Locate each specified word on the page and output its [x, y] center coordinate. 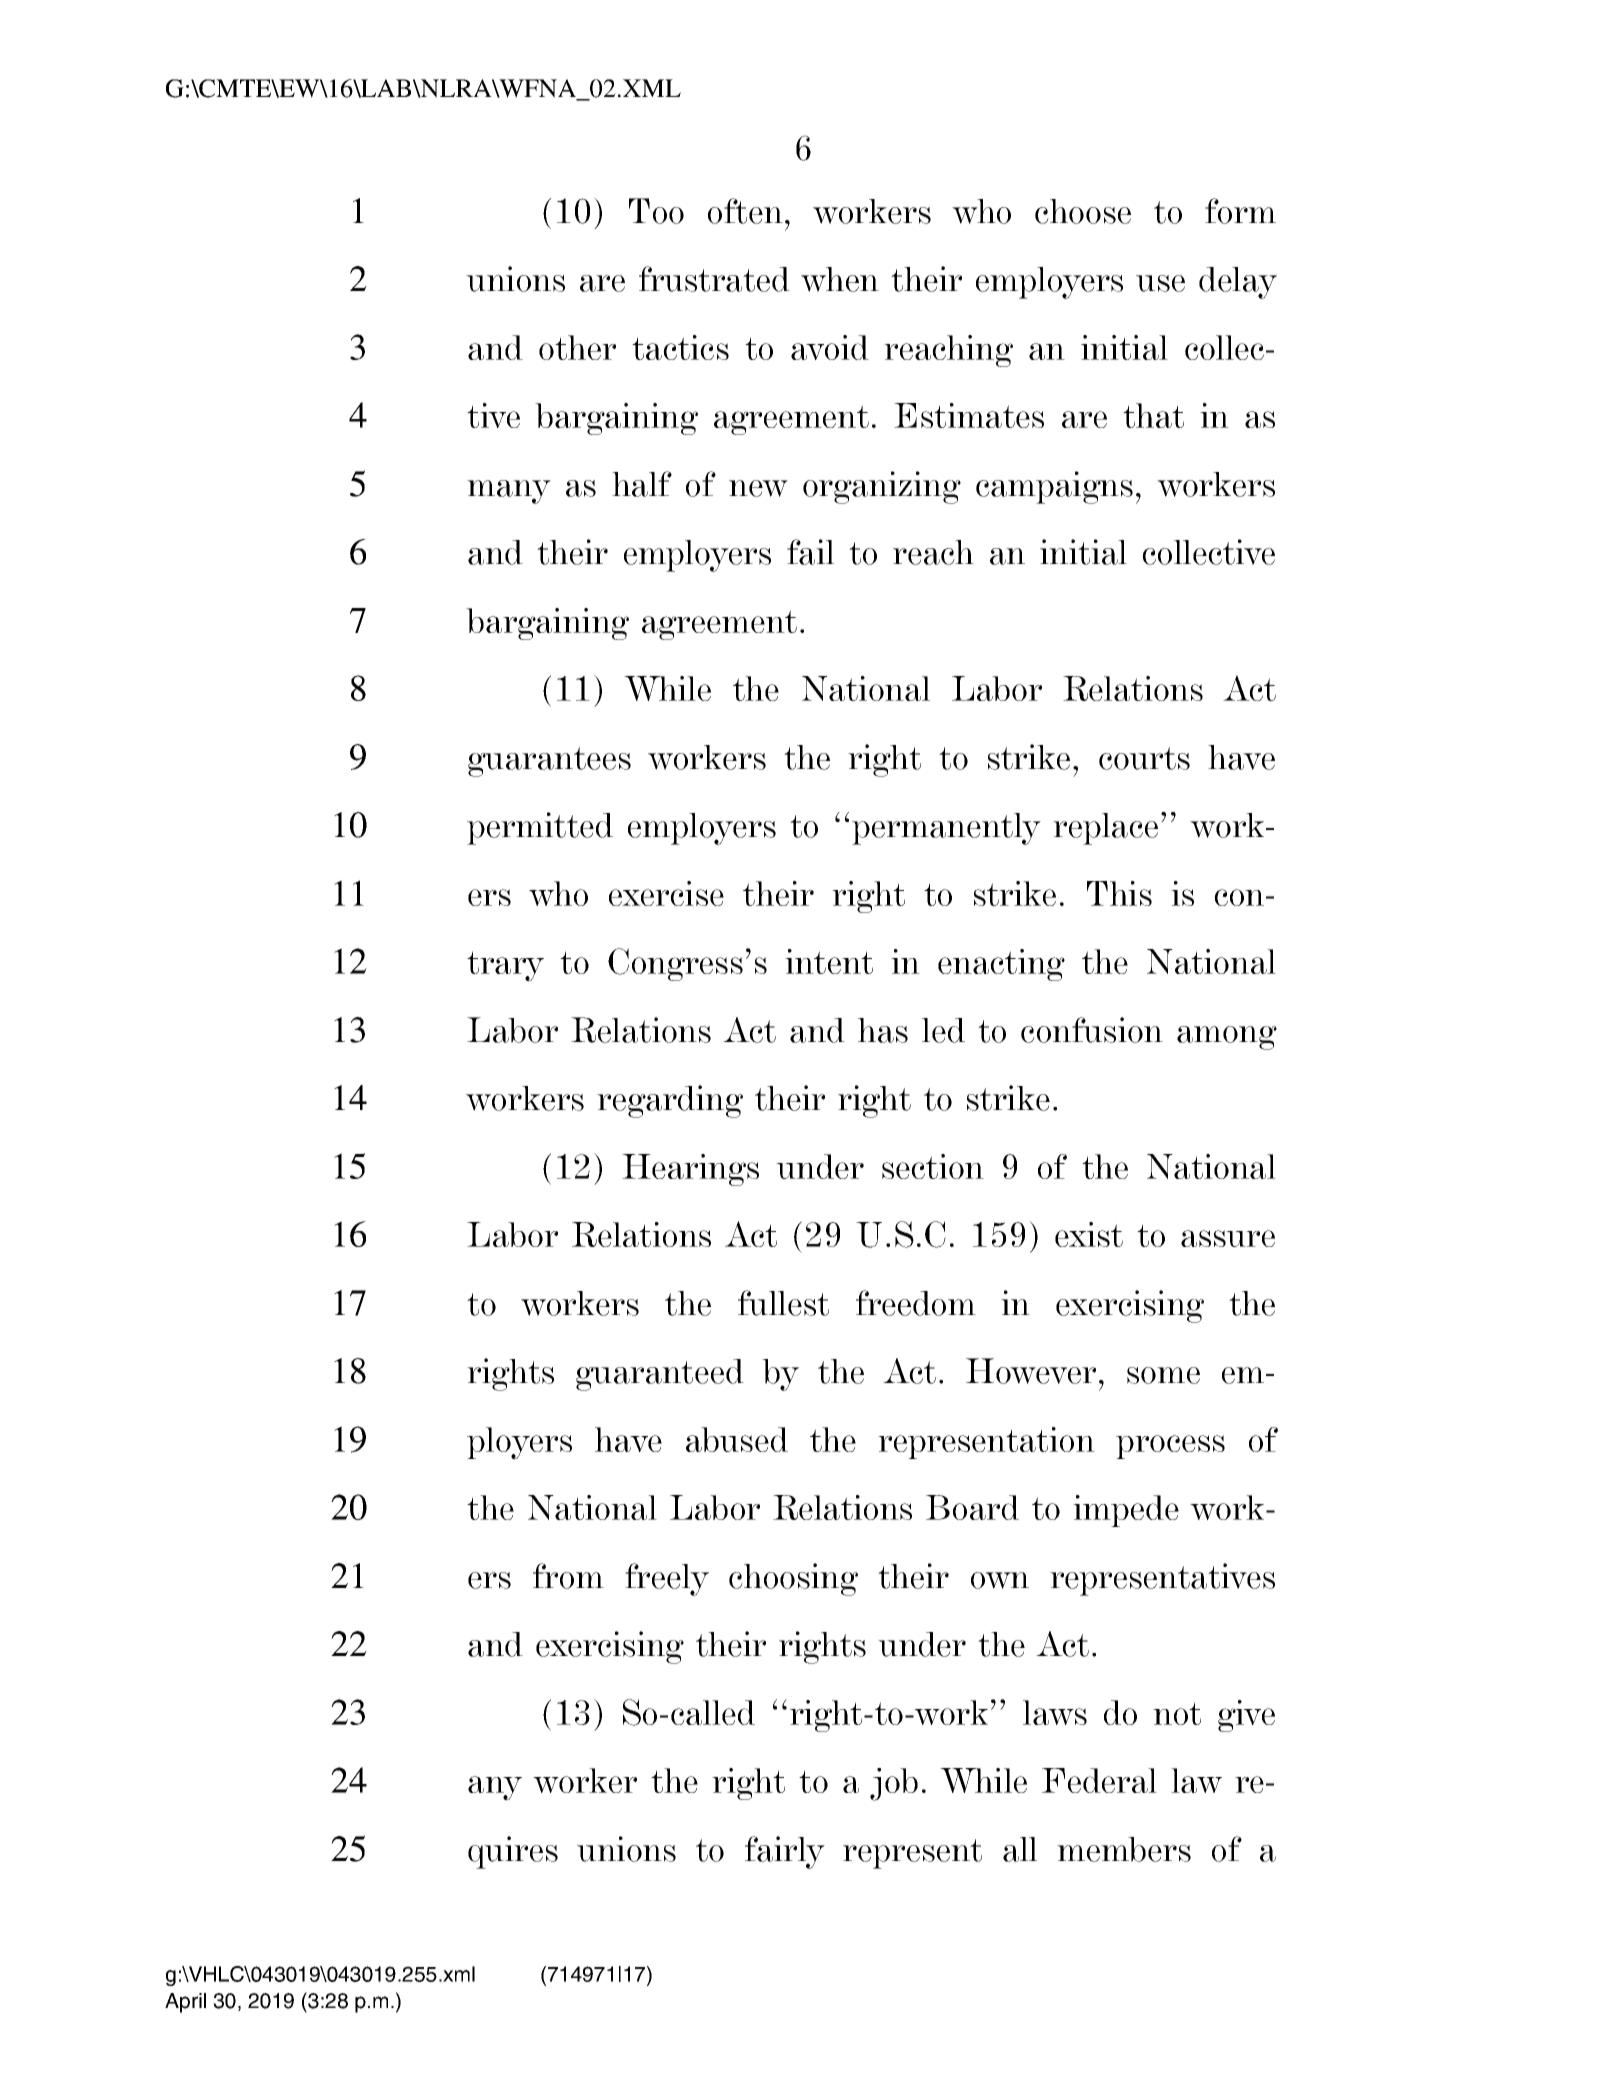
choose [1083, 211]
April [185, 2003]
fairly [785, 1852]
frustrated [714, 279]
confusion [1092, 1030]
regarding [670, 1101]
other [577, 347]
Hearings [690, 1170]
